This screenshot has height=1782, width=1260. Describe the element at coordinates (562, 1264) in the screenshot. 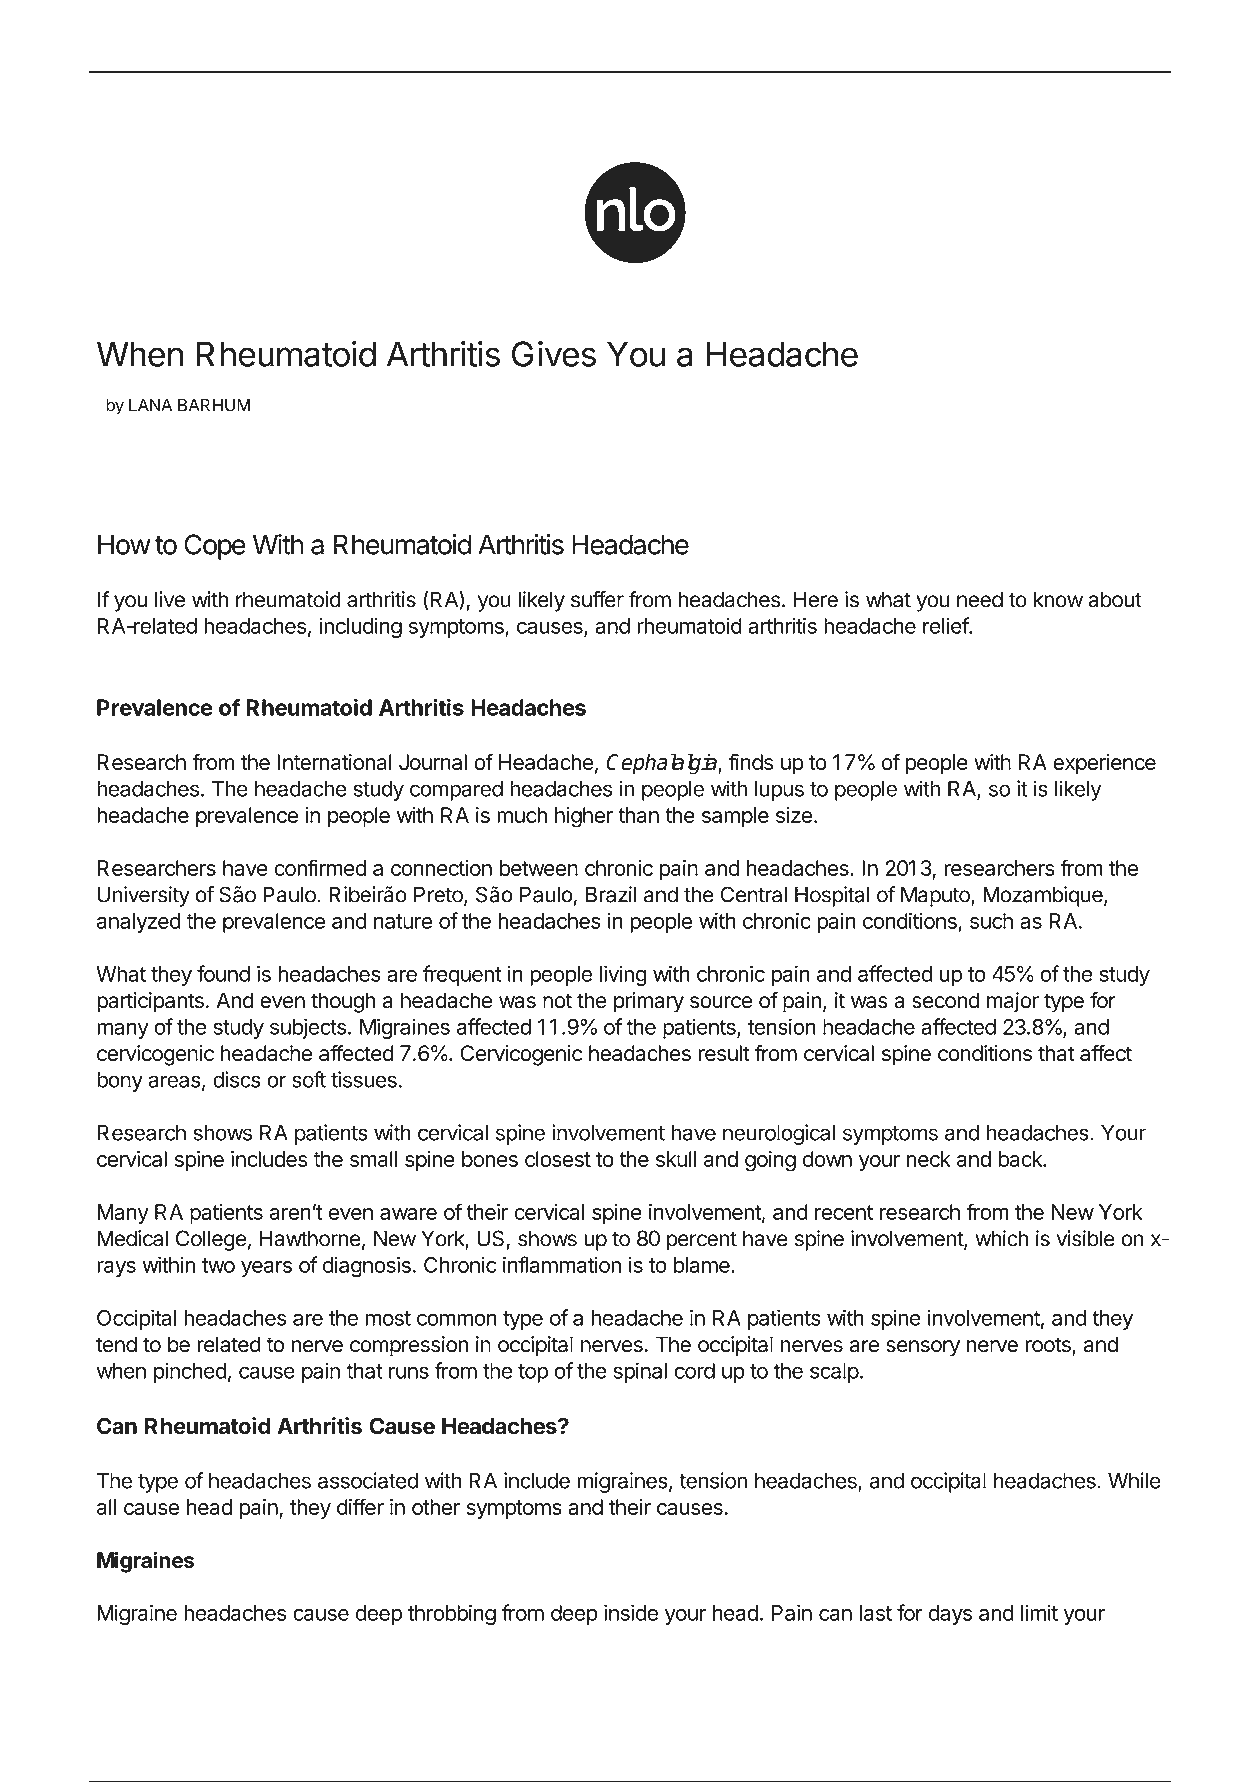

I see `inflammation` at that location.
